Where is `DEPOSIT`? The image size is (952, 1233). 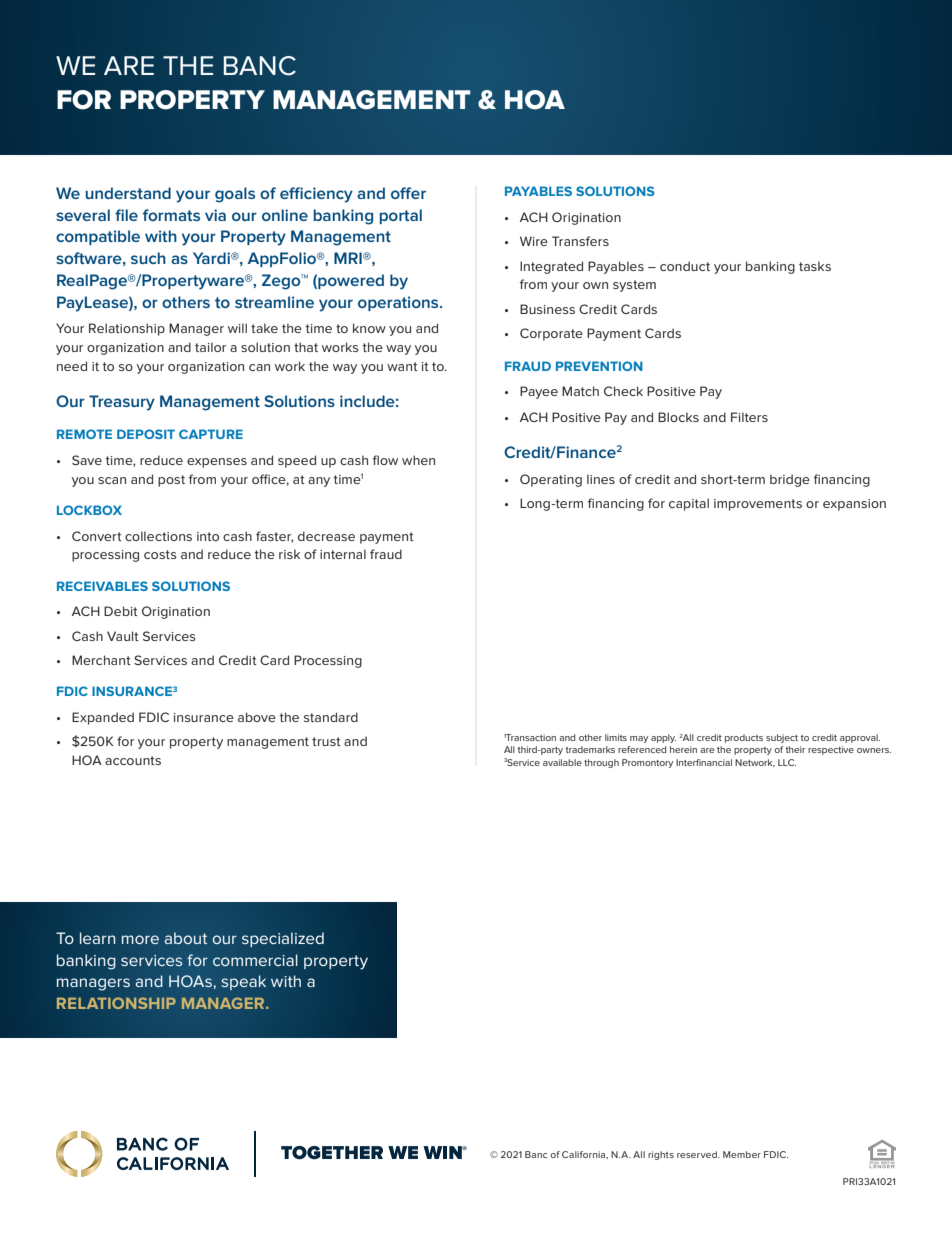 DEPOSIT is located at coordinates (146, 434).
